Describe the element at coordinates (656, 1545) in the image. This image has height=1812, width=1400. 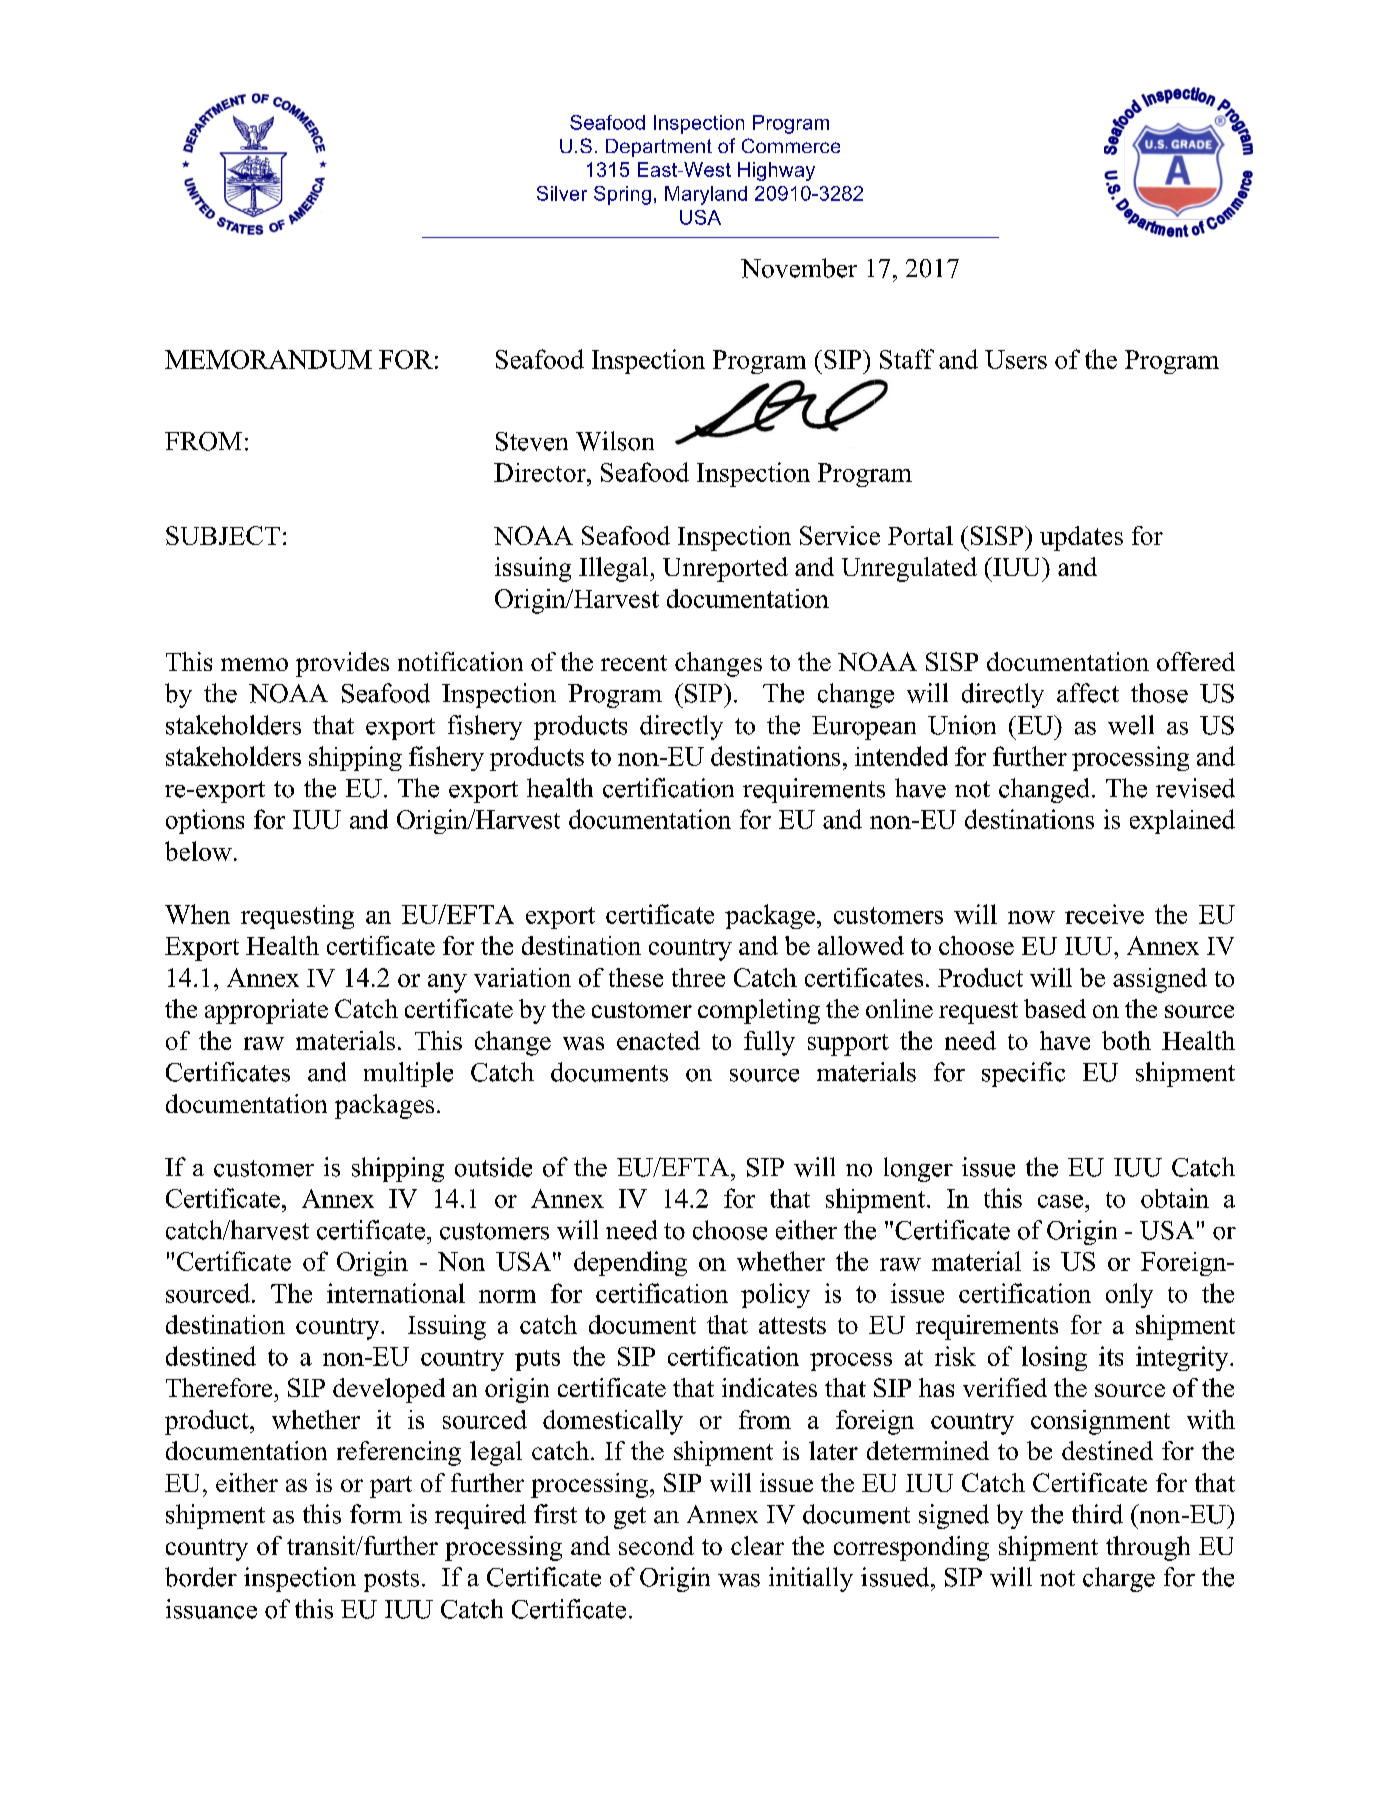
I see `second` at that location.
